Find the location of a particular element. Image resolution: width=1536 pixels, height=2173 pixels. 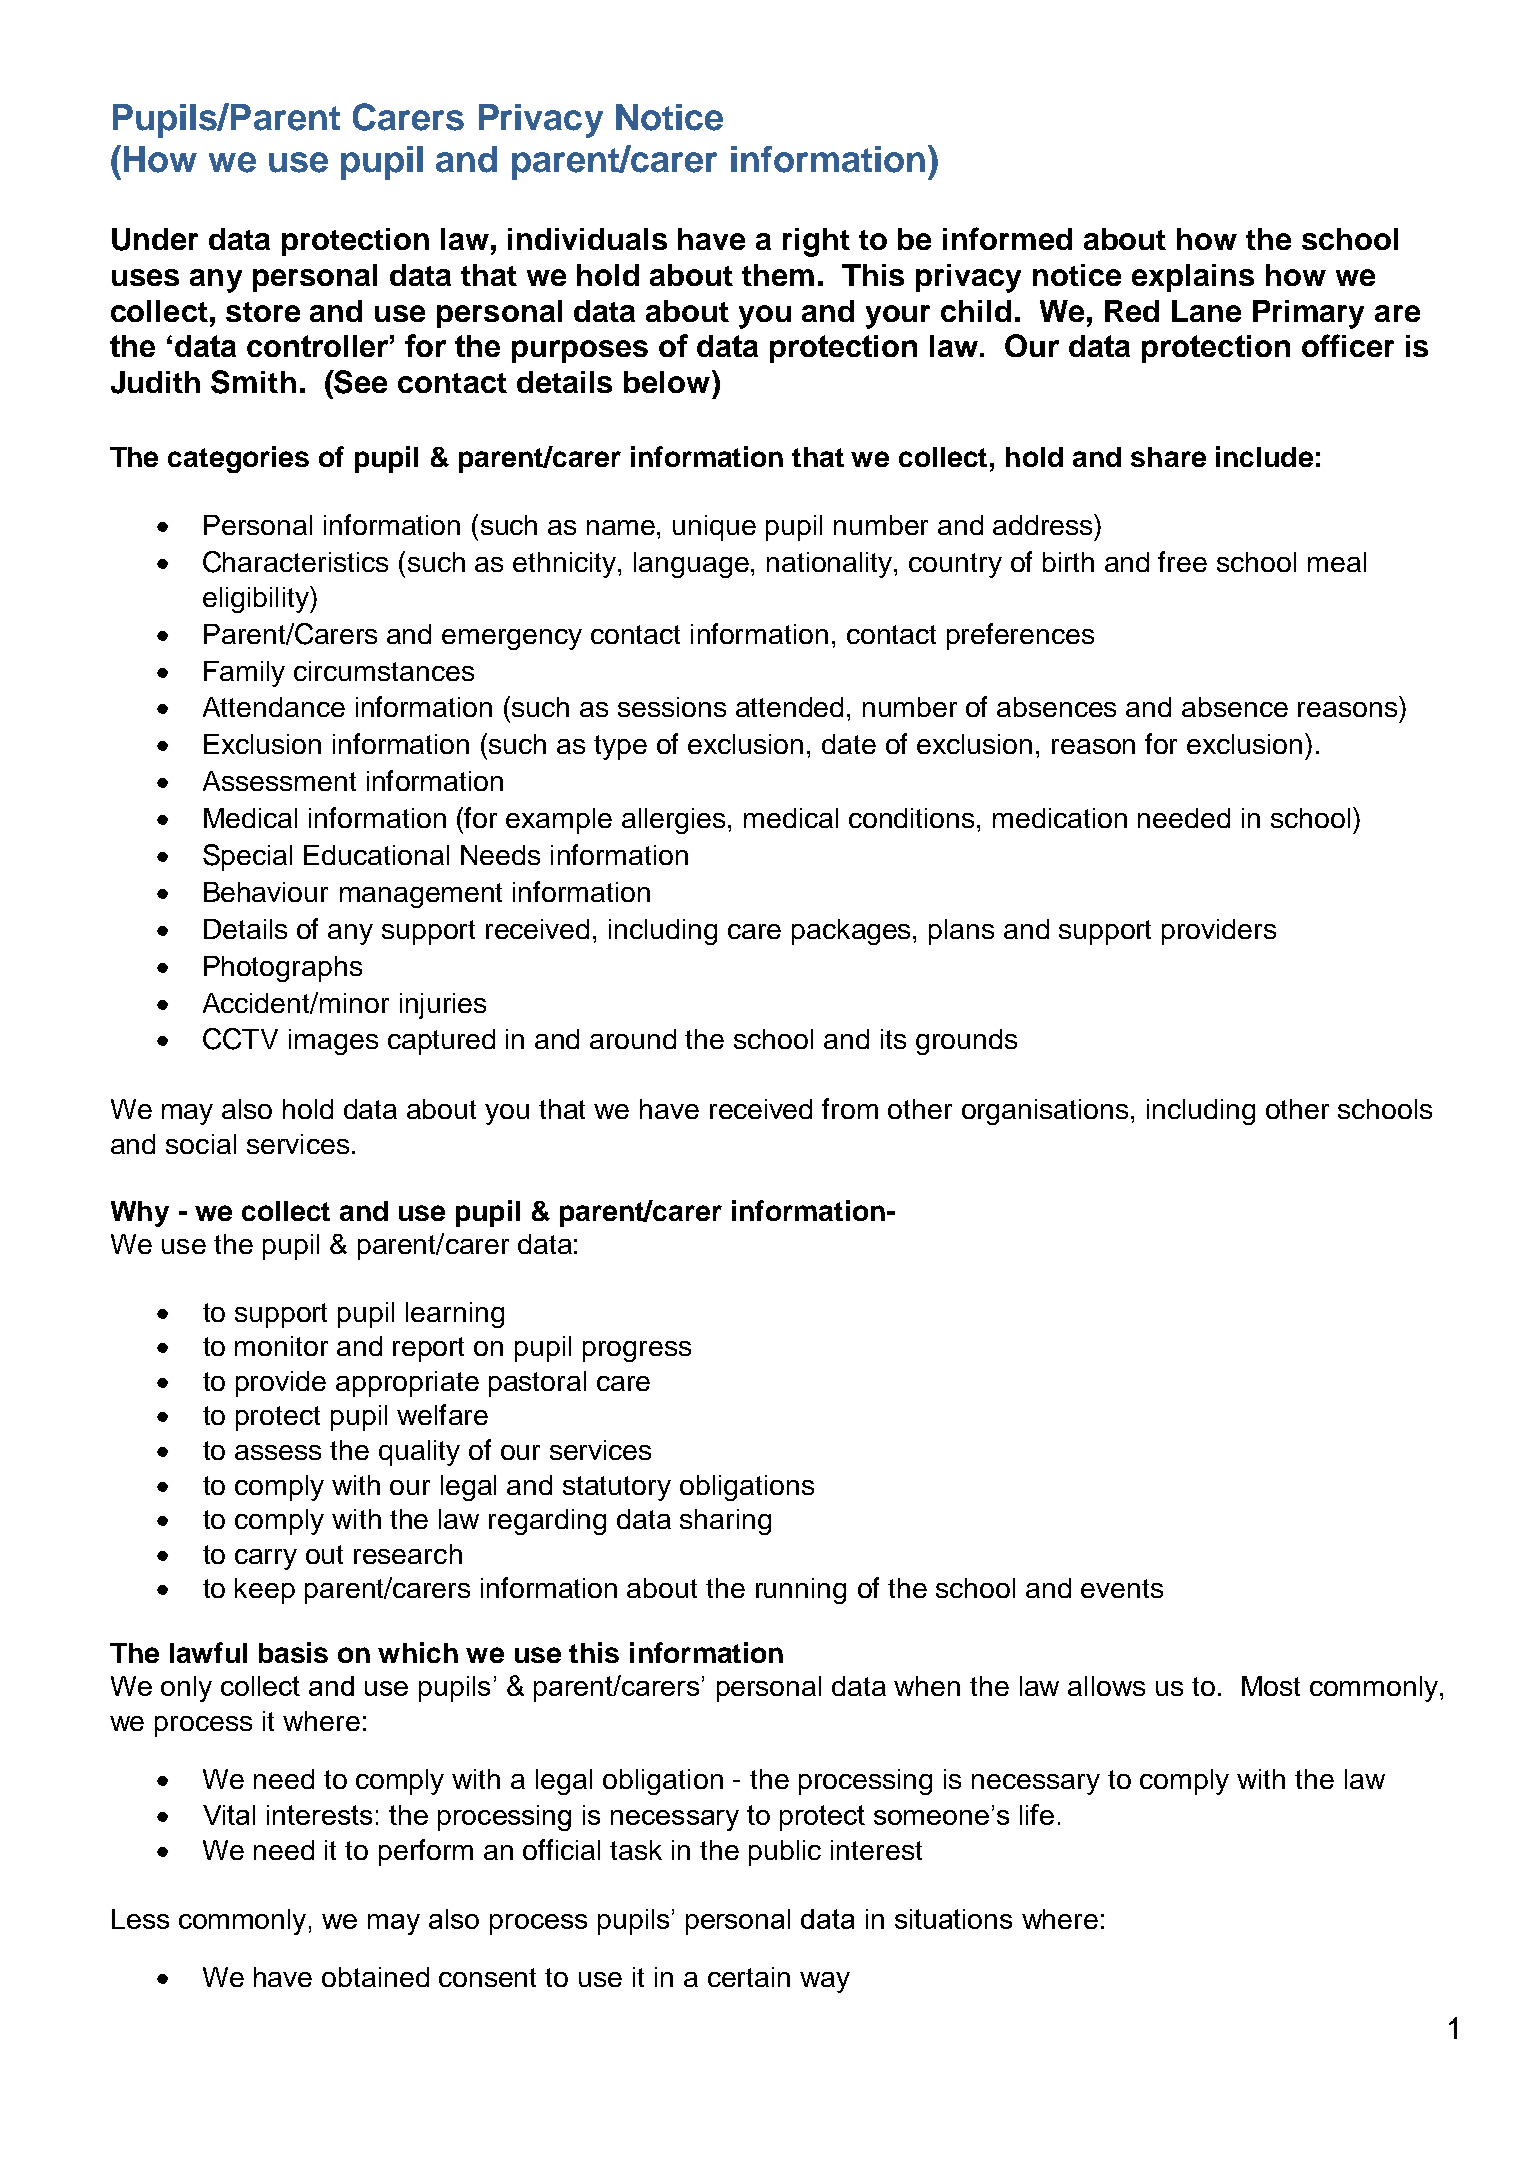

obtained is located at coordinates (375, 1977).
